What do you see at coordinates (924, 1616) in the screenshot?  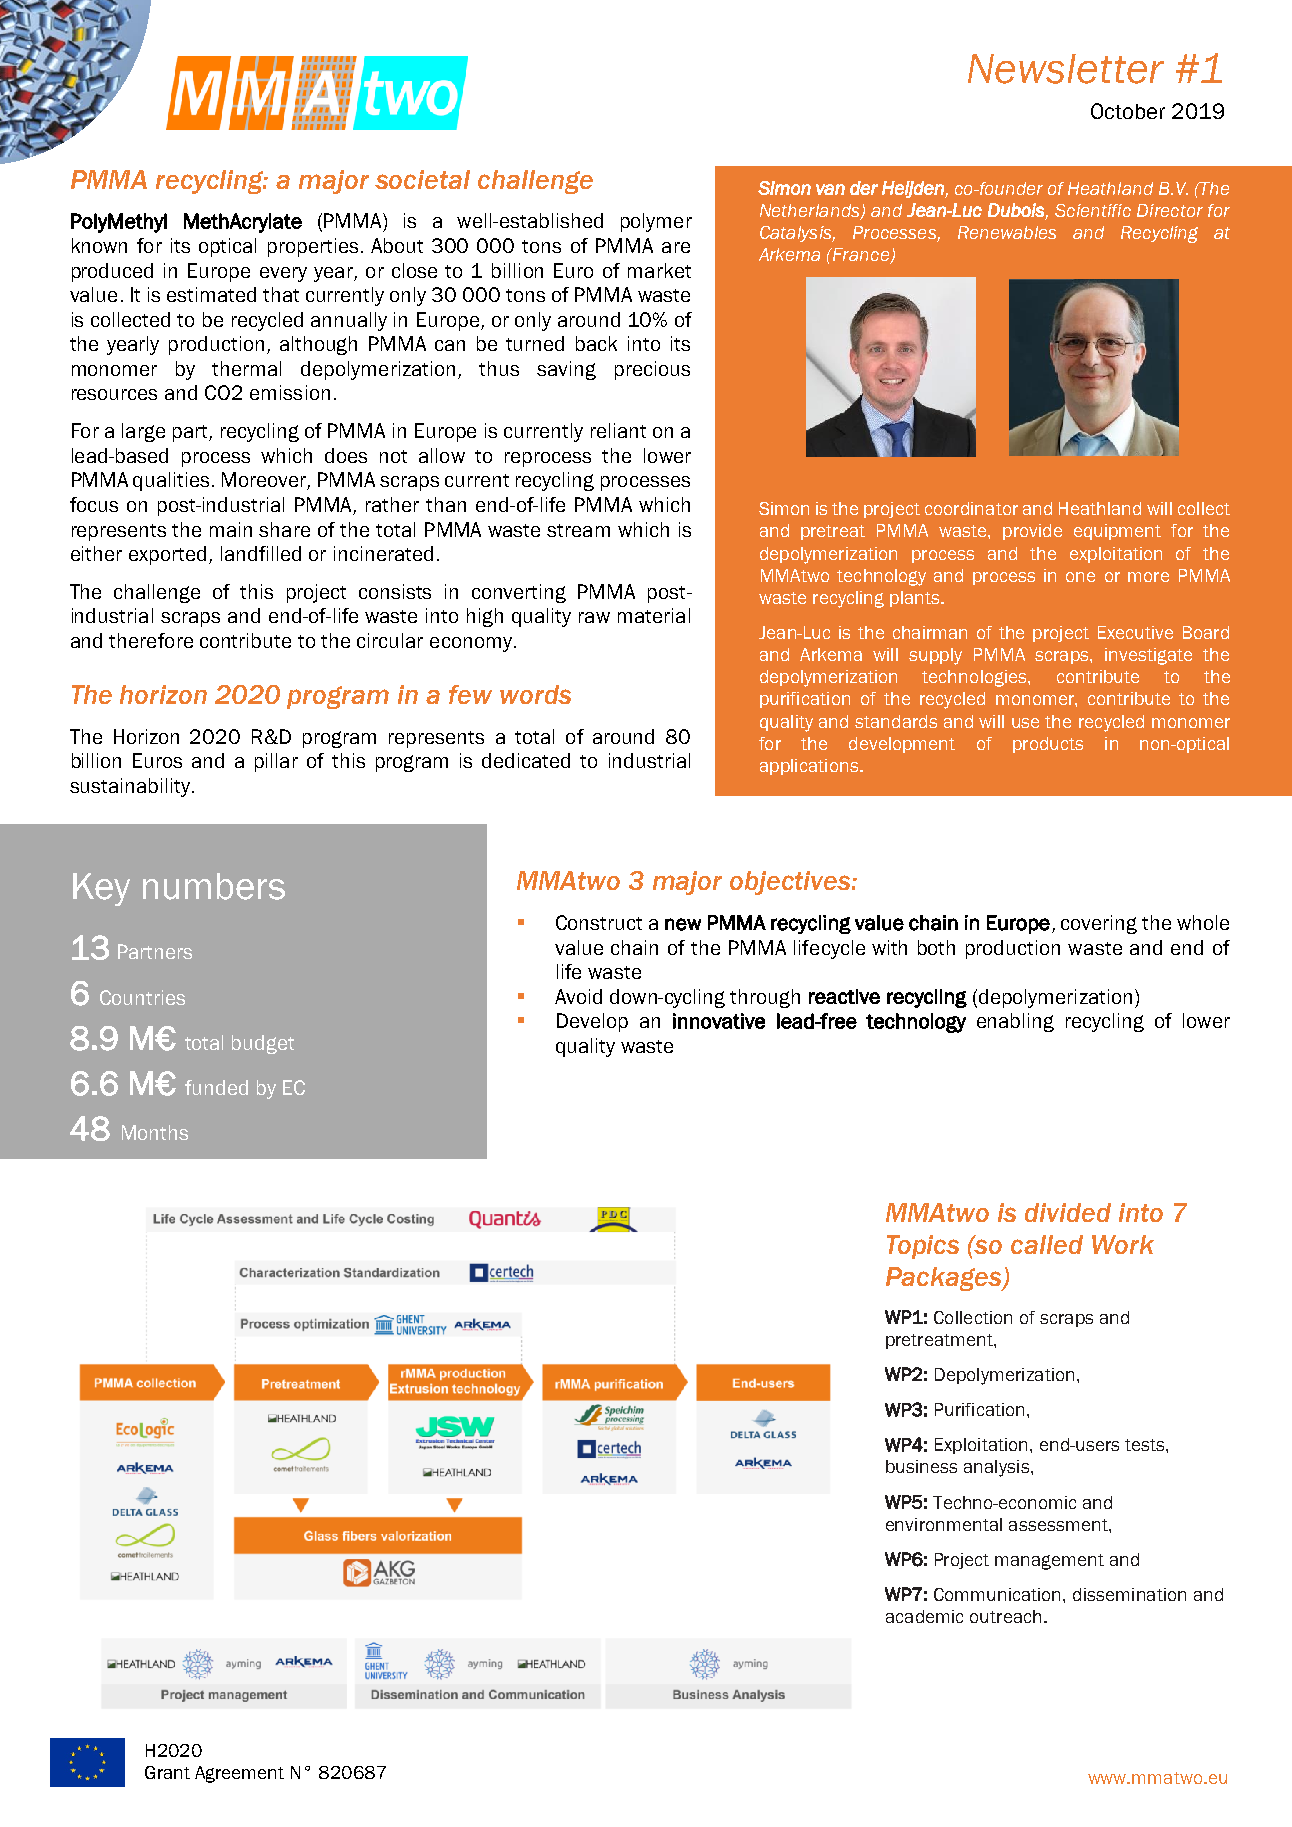 I see `academic` at bounding box center [924, 1616].
